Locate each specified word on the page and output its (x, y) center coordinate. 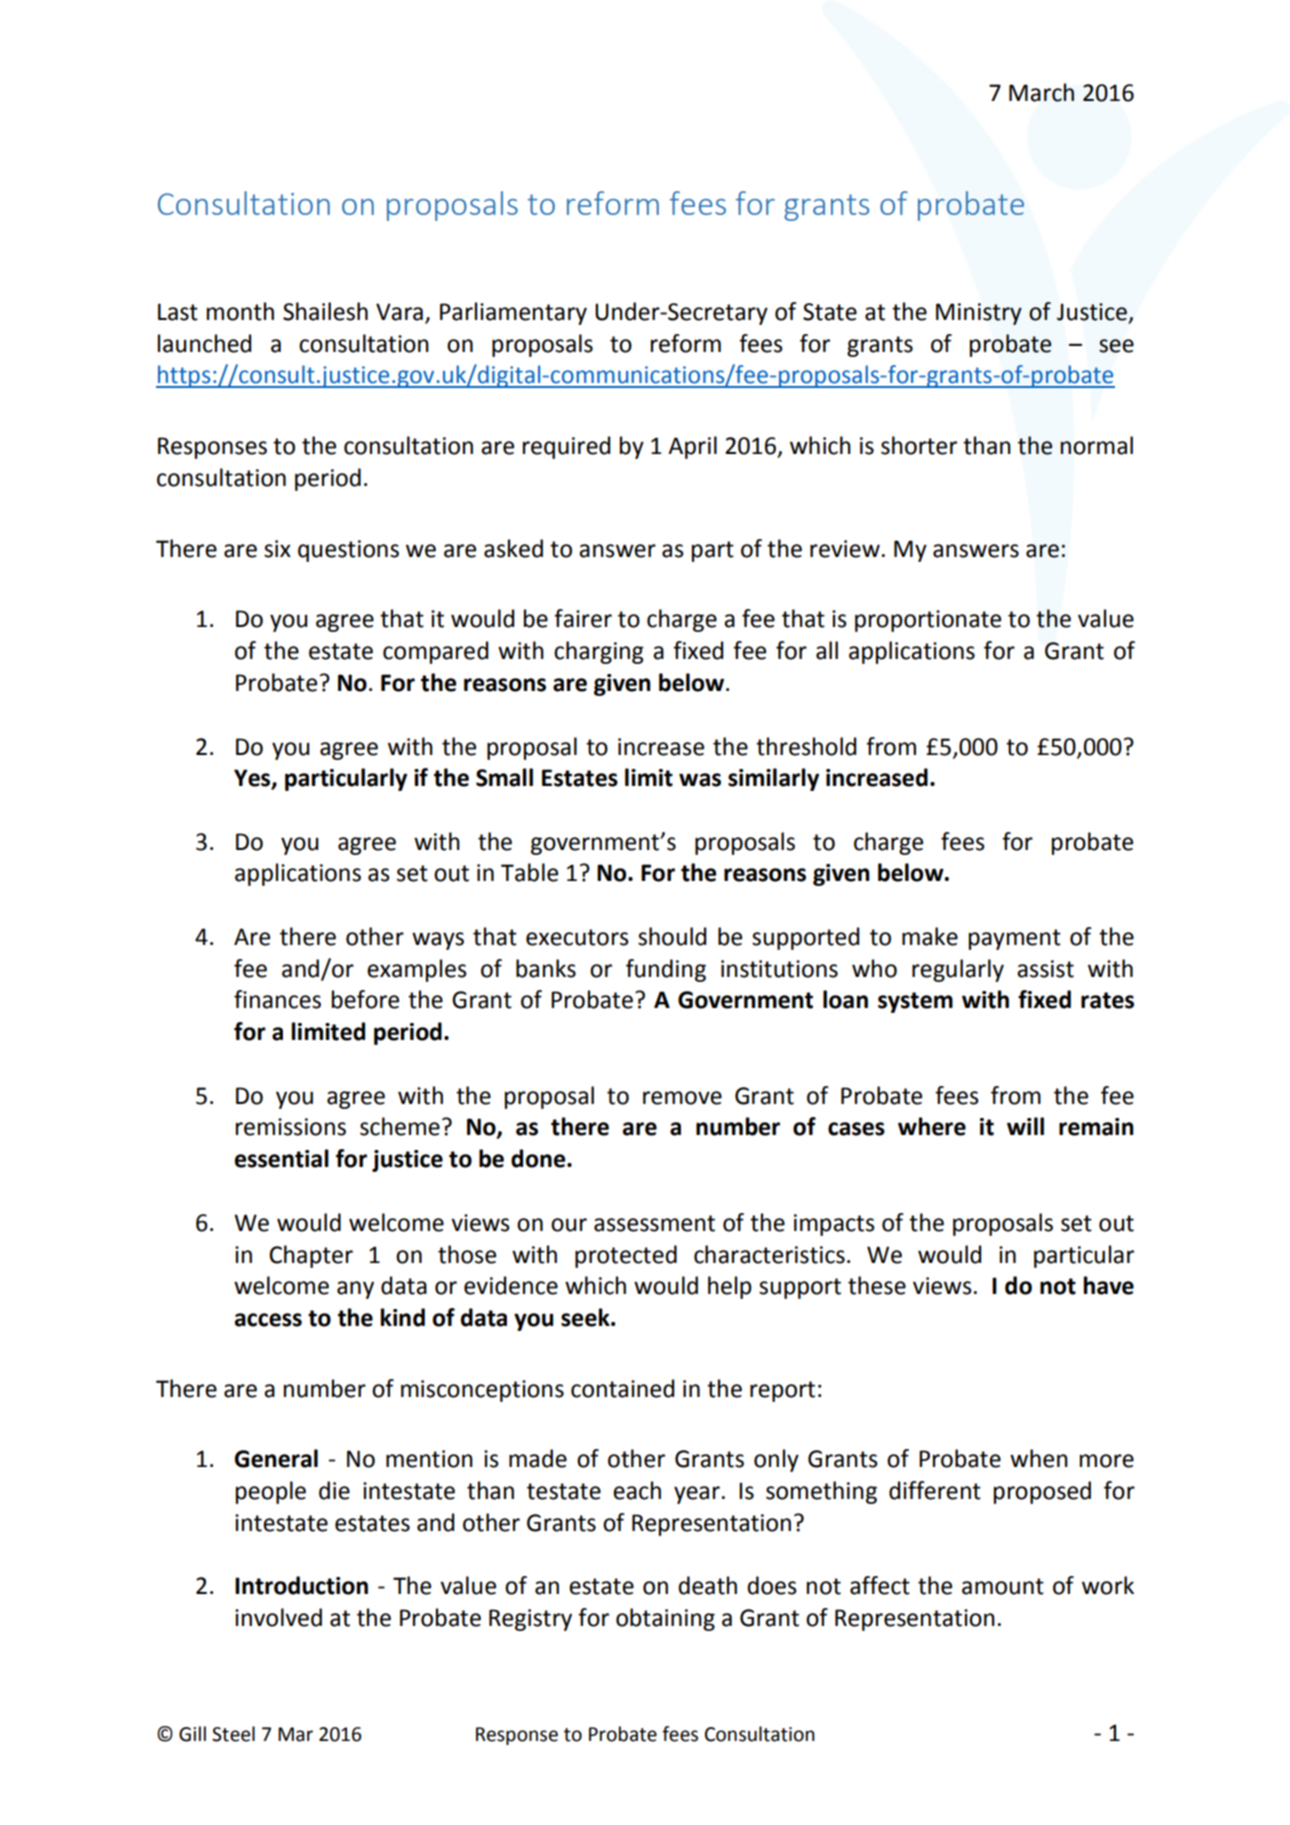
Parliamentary (513, 313)
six (277, 549)
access (268, 1320)
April (692, 447)
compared (435, 652)
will (1025, 1126)
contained (622, 1388)
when (1039, 1458)
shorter (919, 445)
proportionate (928, 621)
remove (682, 1098)
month (240, 311)
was (700, 780)
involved (278, 1617)
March (1041, 92)
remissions (291, 1127)
